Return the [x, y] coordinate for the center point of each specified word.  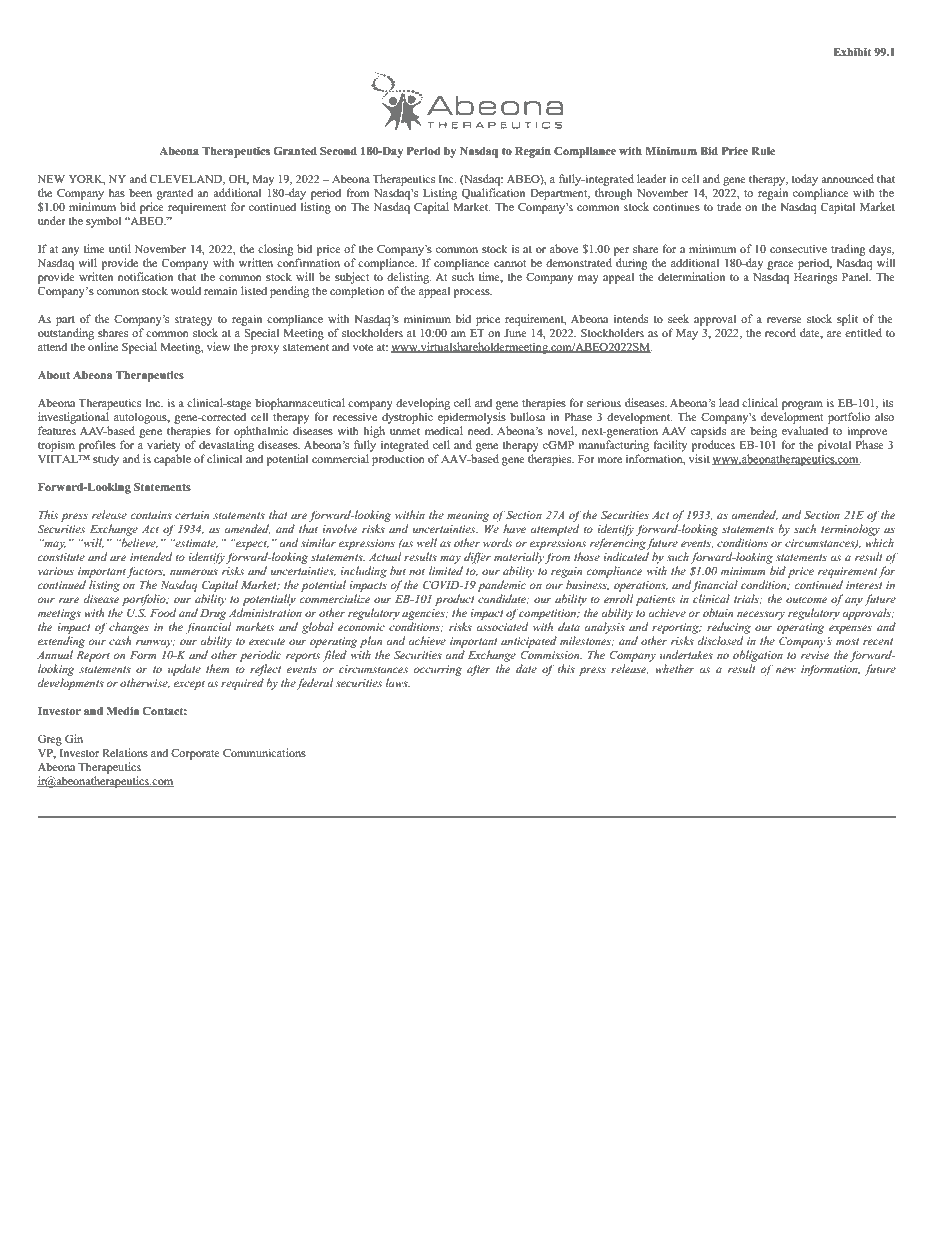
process [472, 293]
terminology [850, 530]
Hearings [815, 278]
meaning [468, 516]
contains [151, 515]
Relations [125, 752]
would [186, 290]
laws [397, 682]
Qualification [493, 194]
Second [338, 151]
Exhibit [852, 52]
